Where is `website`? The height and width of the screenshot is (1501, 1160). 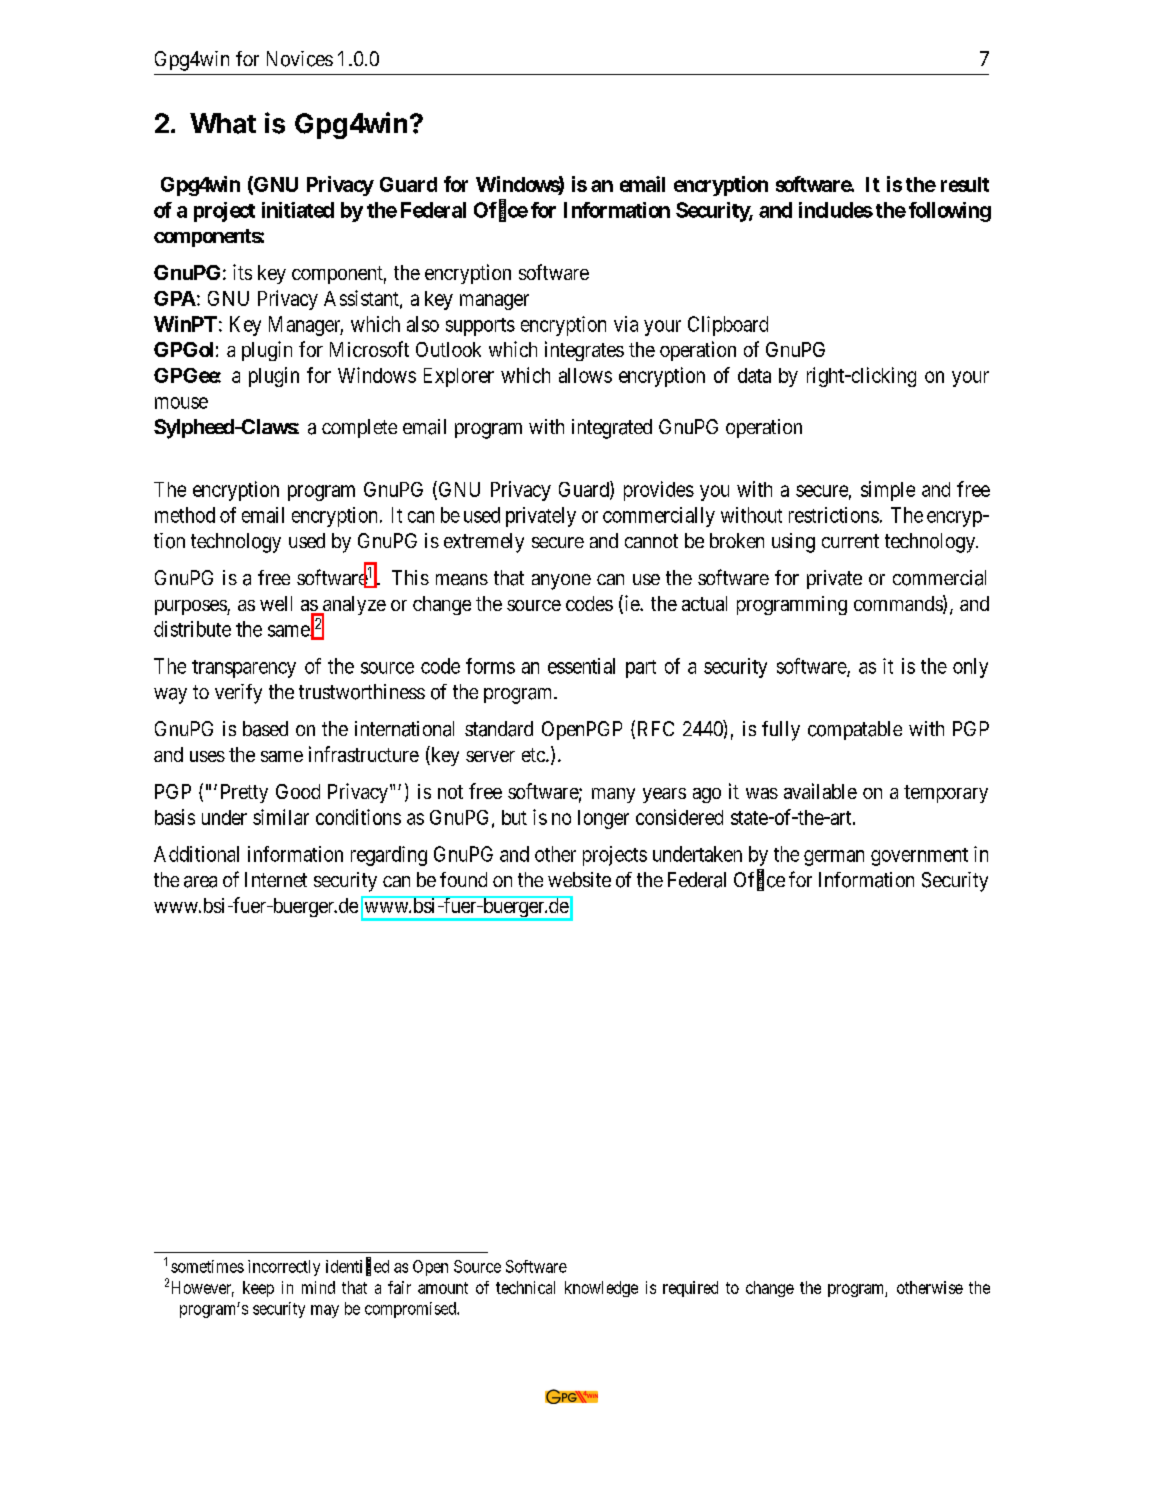 website is located at coordinates (579, 879).
